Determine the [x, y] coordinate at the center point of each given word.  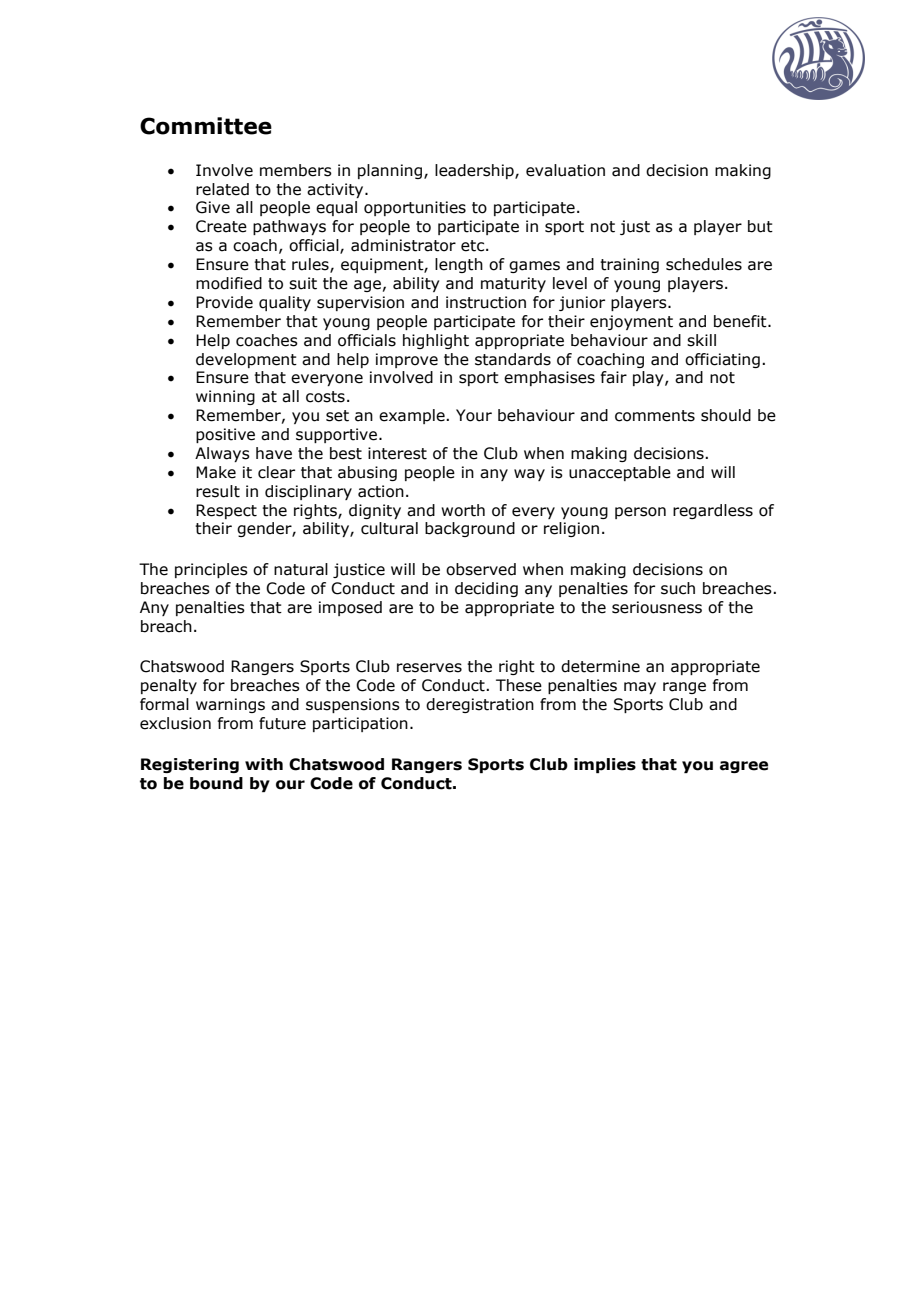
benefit [741, 321]
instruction [486, 302]
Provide [224, 302]
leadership [475, 171]
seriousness [657, 607]
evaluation [565, 170]
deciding [486, 589]
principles [211, 570]
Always [222, 454]
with [264, 764]
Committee [206, 126]
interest [397, 453]
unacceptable [620, 473]
